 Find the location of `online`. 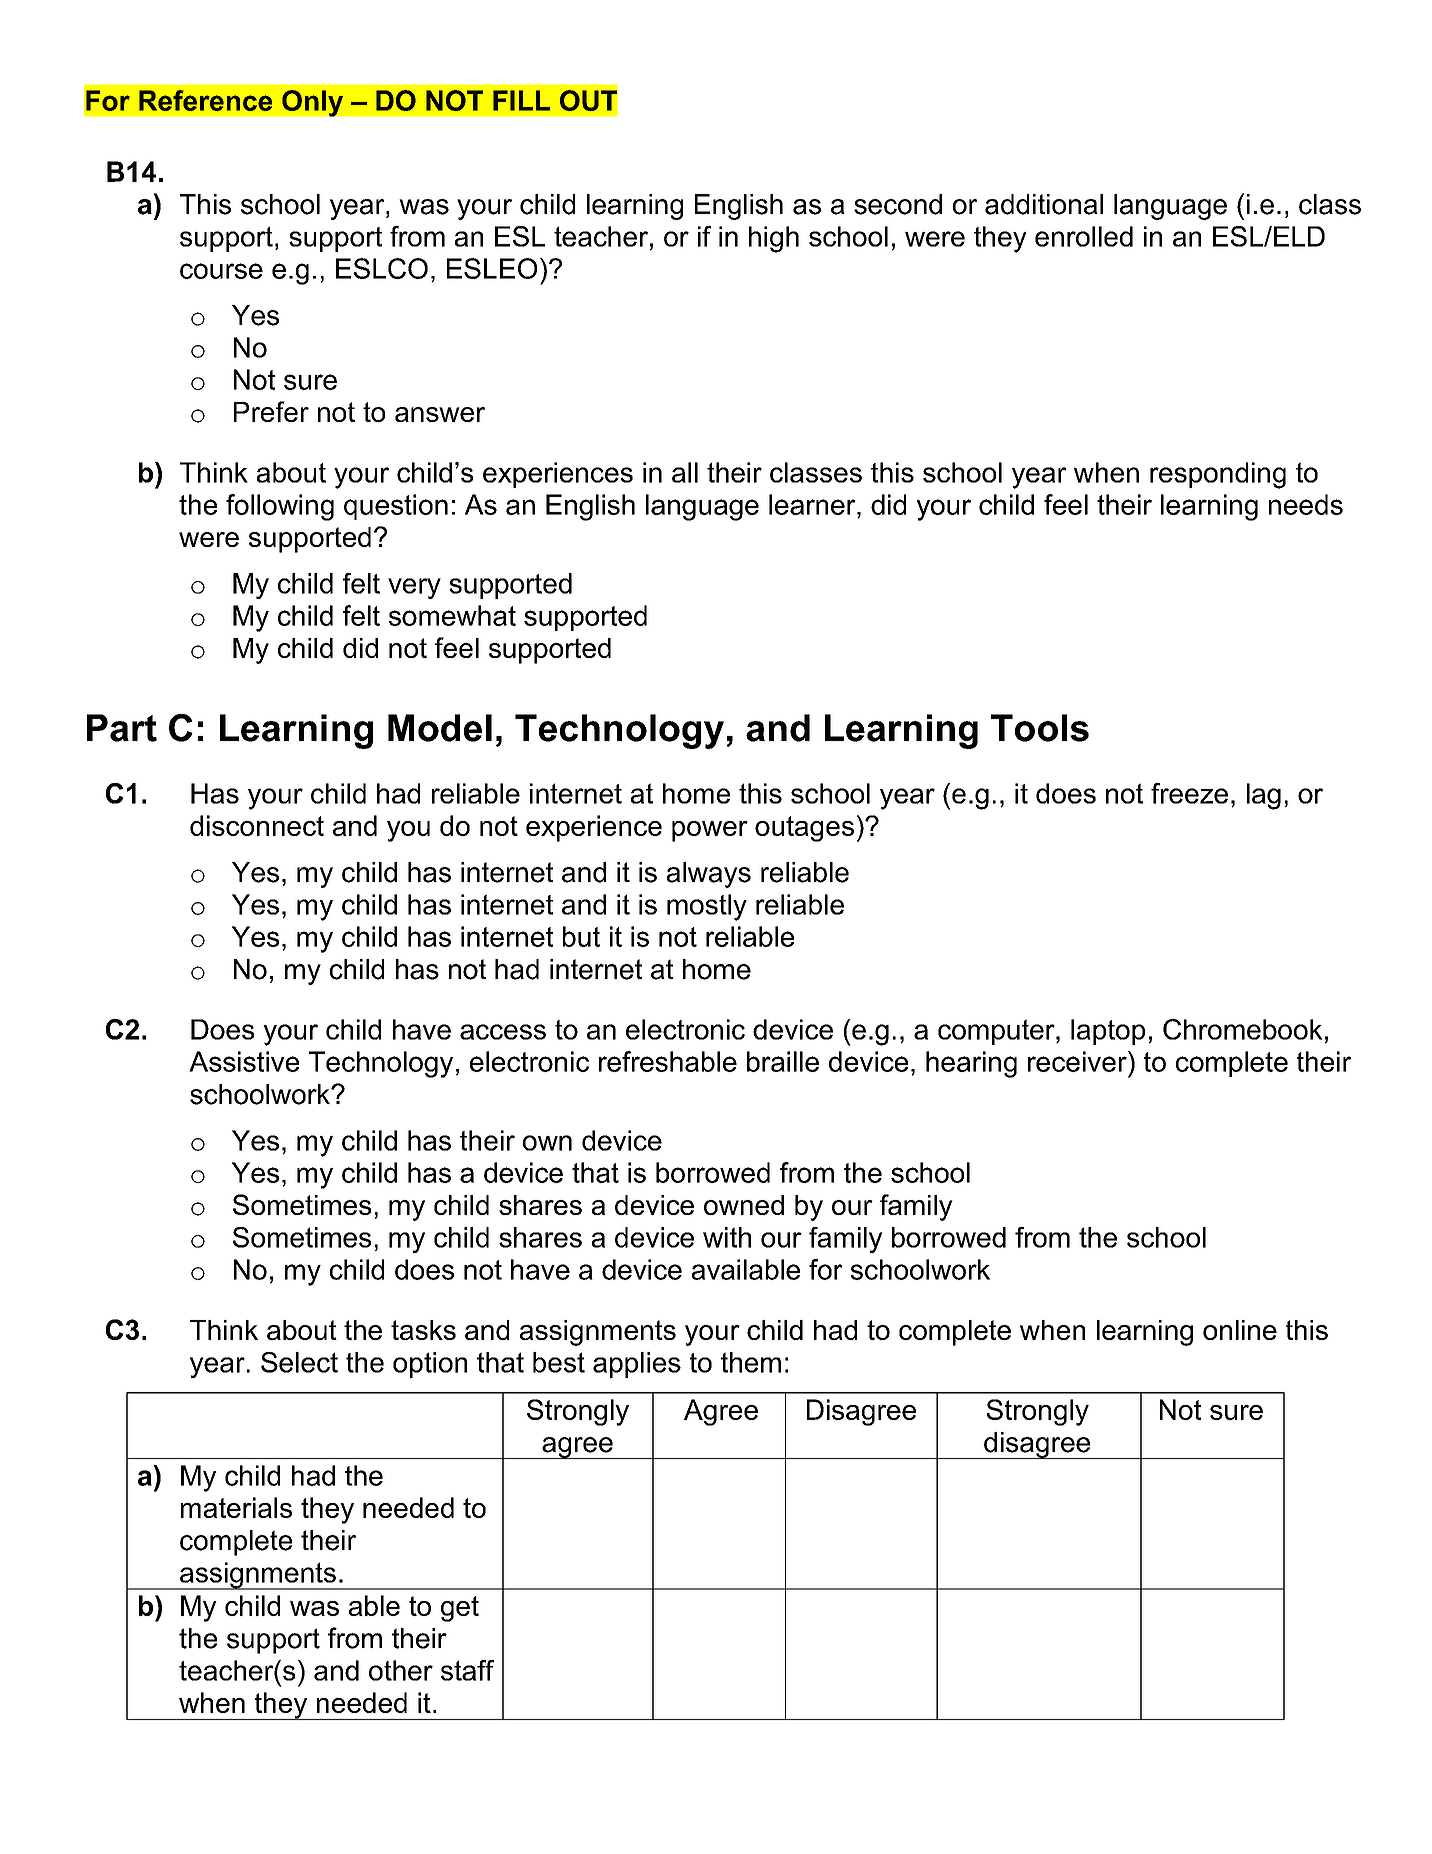

online is located at coordinates (1240, 1330).
